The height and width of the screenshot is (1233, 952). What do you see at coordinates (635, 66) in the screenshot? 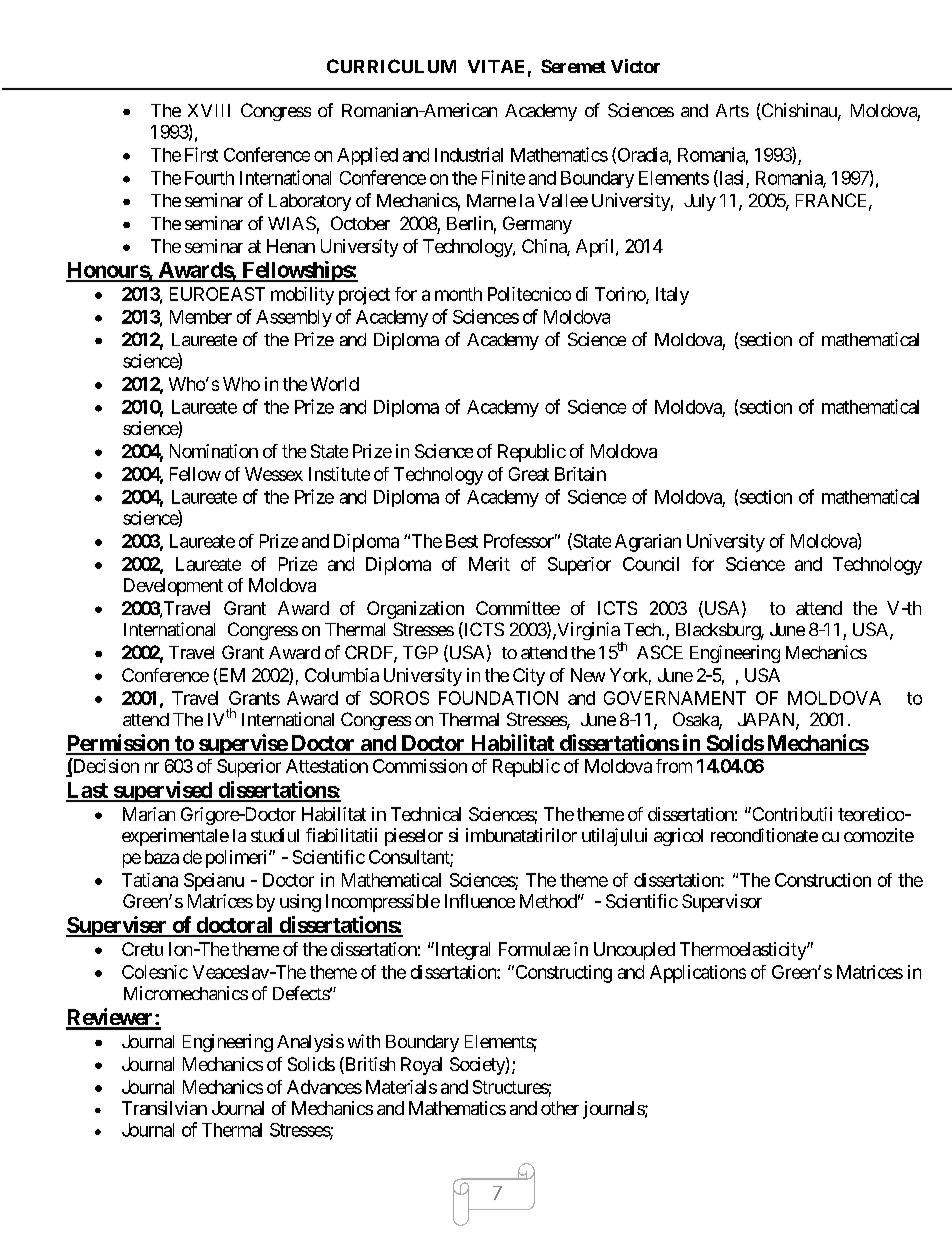
I see `Victor` at bounding box center [635, 66].
